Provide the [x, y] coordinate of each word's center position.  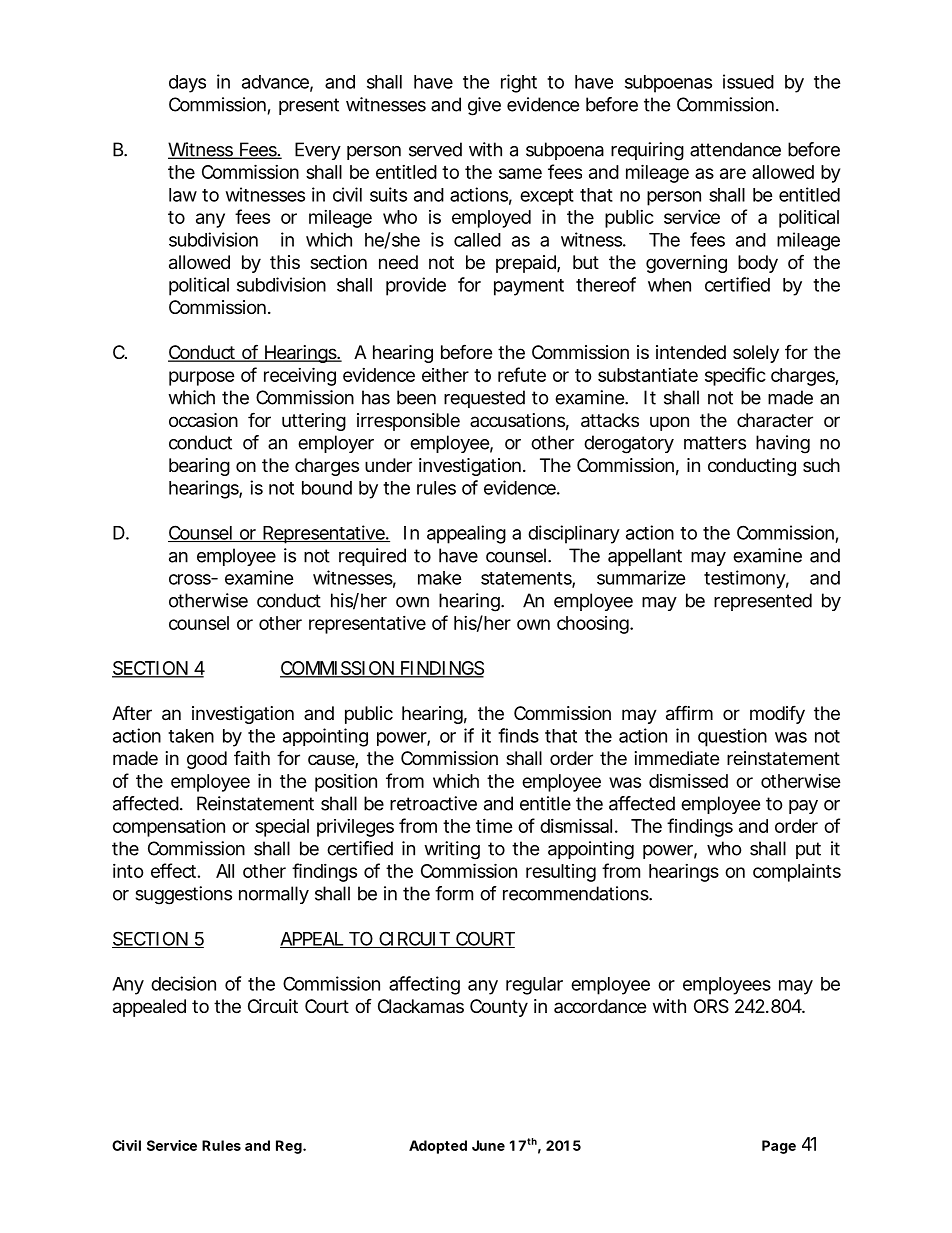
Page [779, 1147]
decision [183, 983]
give [484, 106]
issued [748, 81]
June [488, 1145]
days [187, 84]
